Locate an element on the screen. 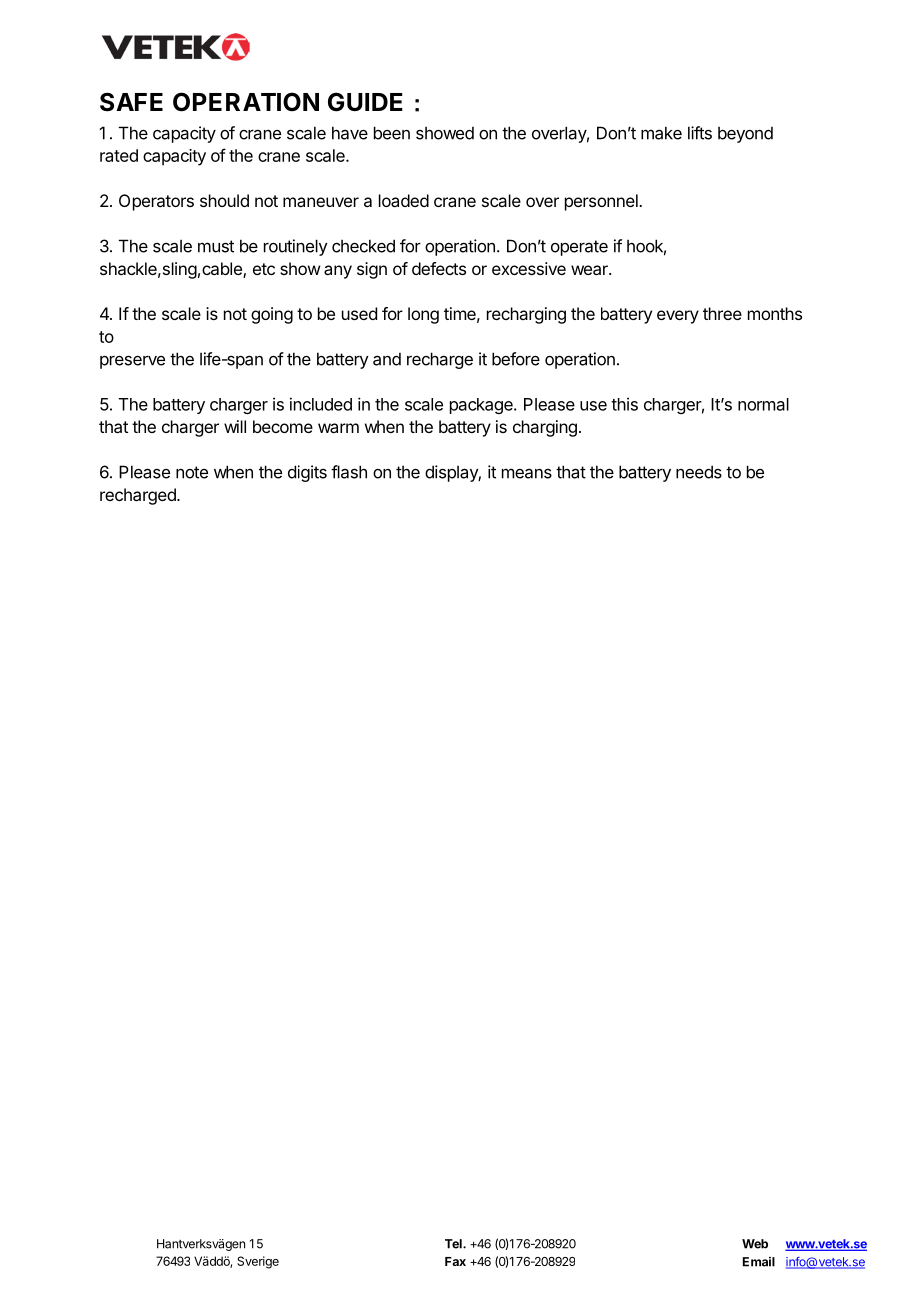 The width and height of the screenshot is (924, 1308). should is located at coordinates (224, 200).
